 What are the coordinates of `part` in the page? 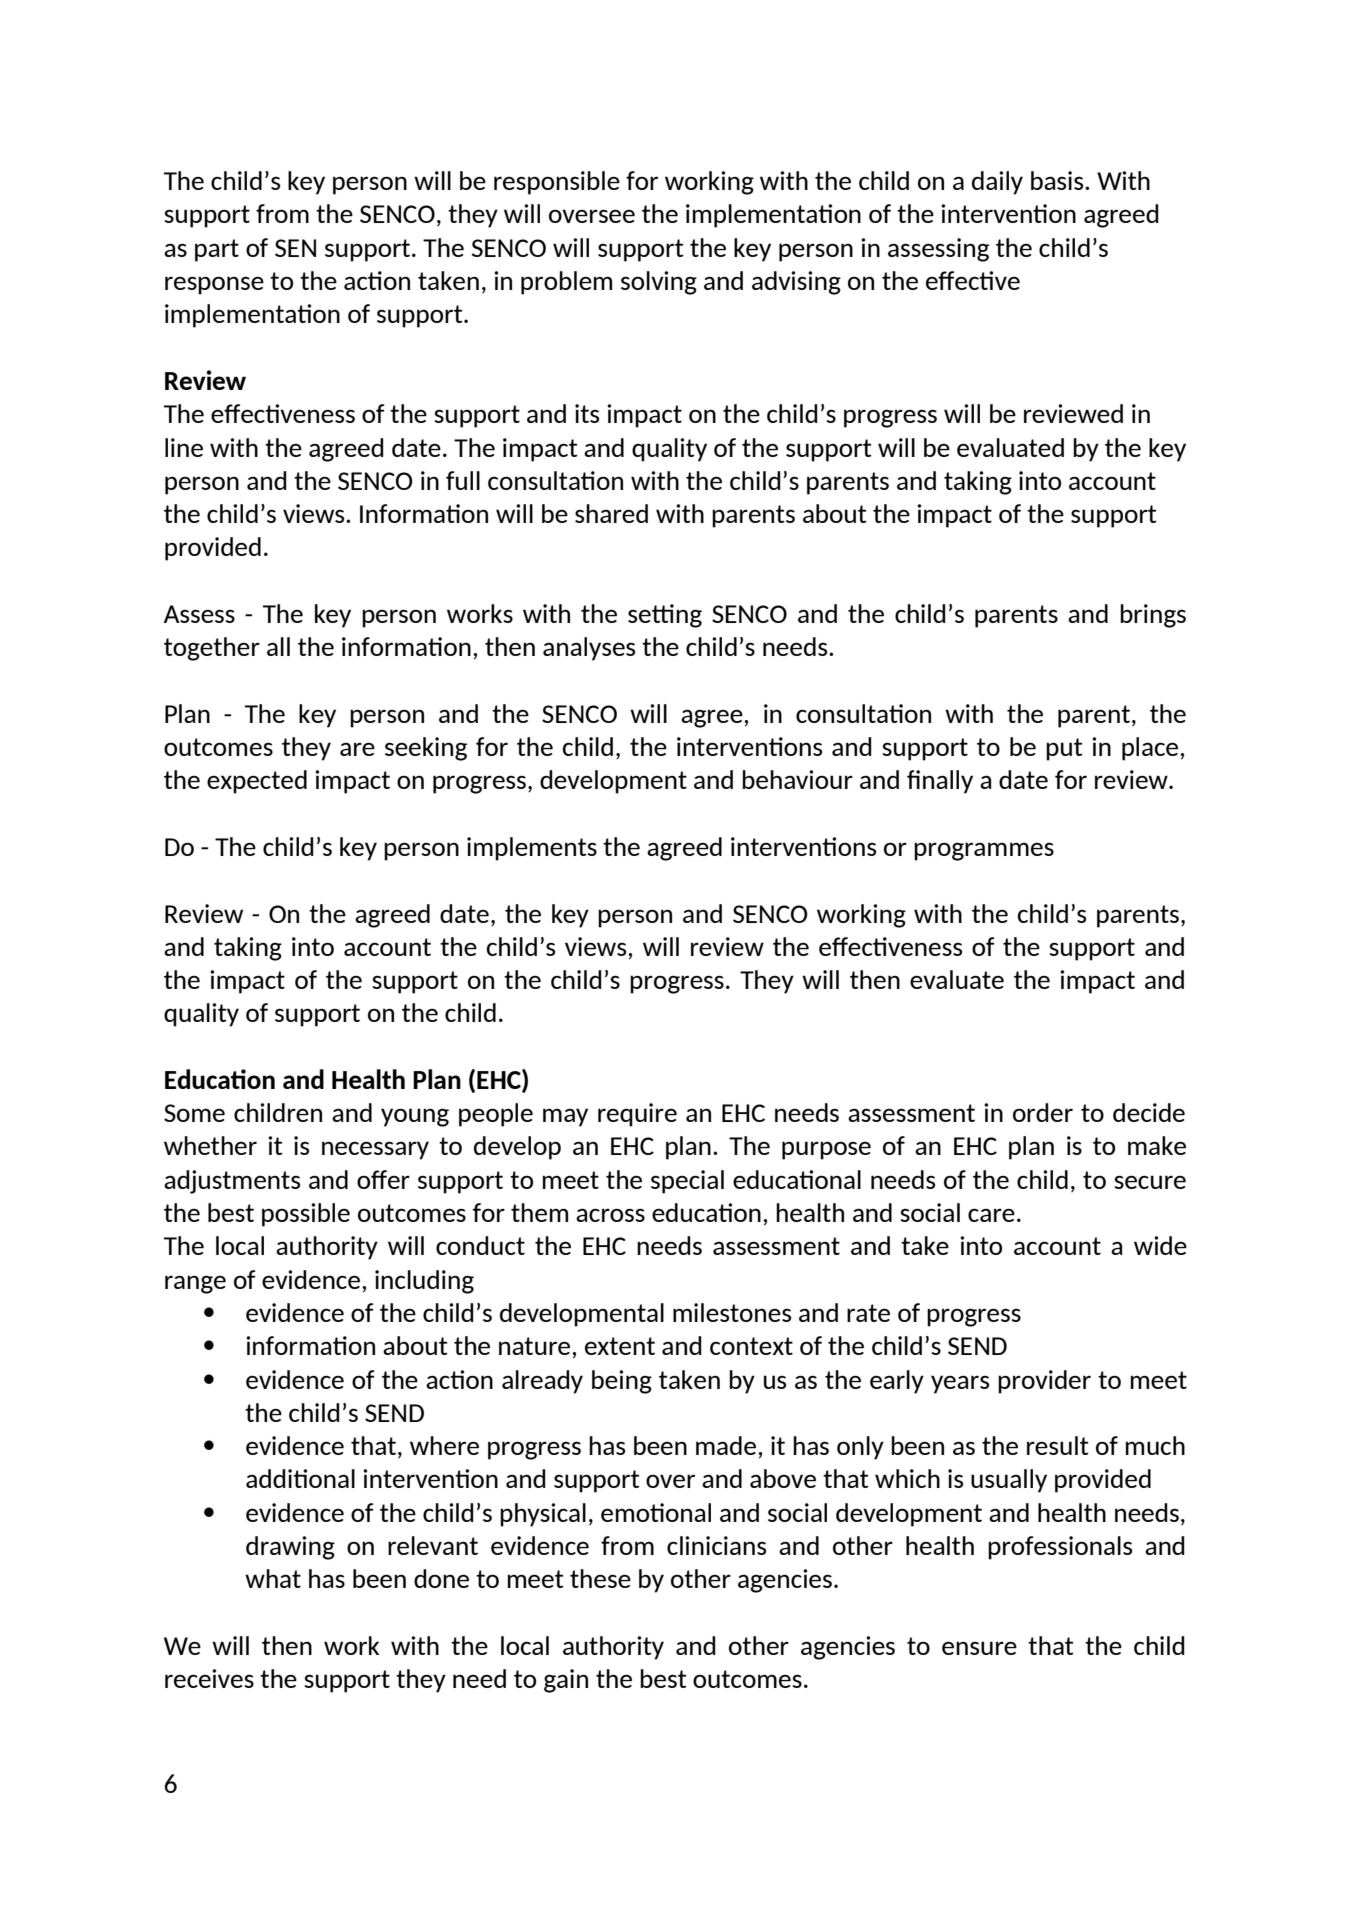 It's located at (217, 250).
